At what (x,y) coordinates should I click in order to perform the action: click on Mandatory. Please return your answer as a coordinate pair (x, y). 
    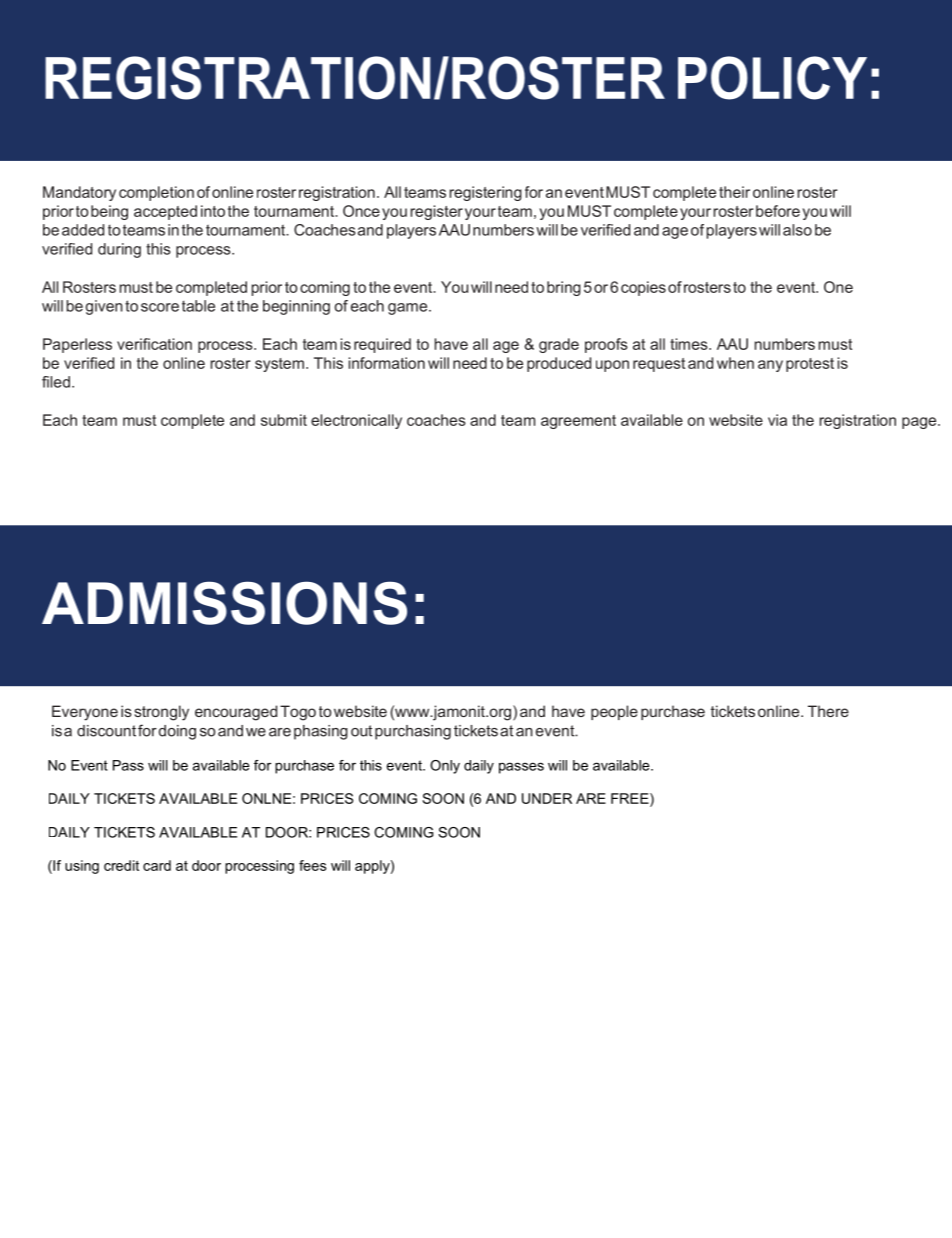
    Looking at the image, I should click on (79, 193).
